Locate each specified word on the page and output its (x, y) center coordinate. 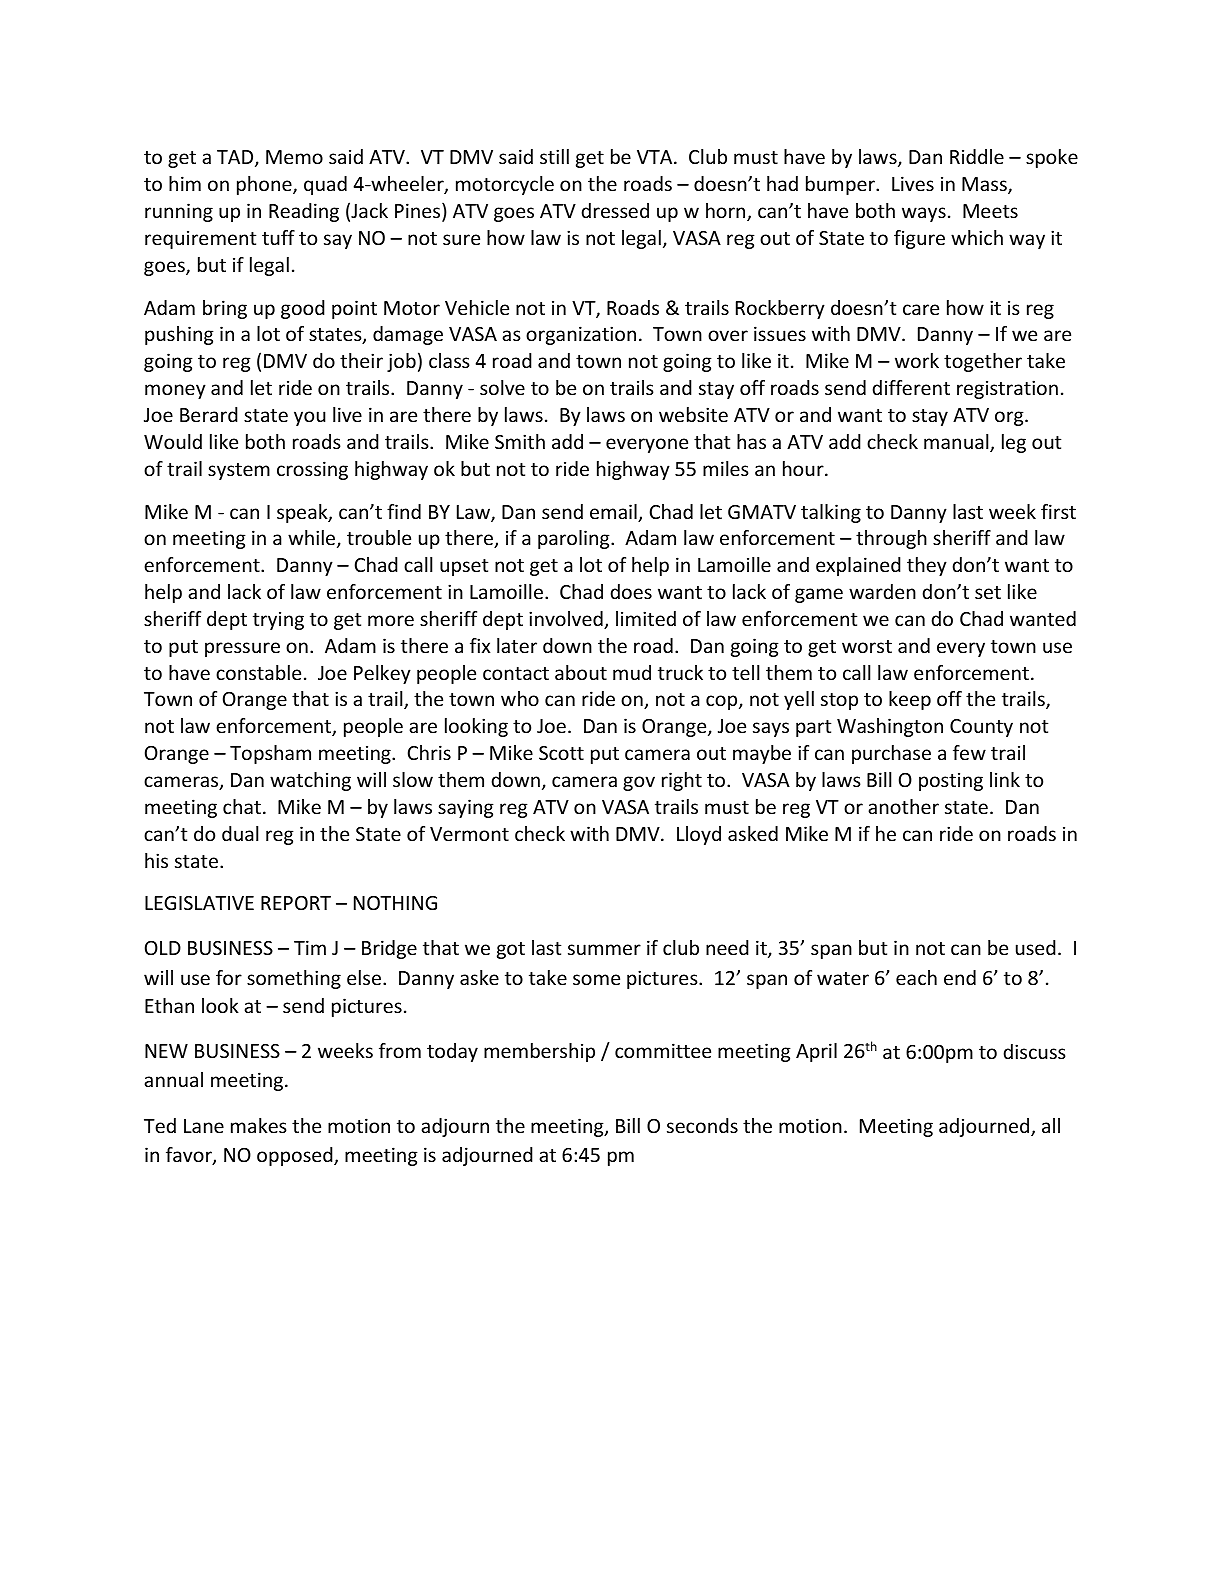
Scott (561, 753)
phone (265, 185)
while (313, 539)
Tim (310, 947)
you (310, 418)
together (983, 362)
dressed (615, 210)
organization (581, 335)
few (969, 752)
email (614, 513)
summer (604, 949)
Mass (985, 185)
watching (310, 781)
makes (259, 1125)
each (916, 977)
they (927, 566)
